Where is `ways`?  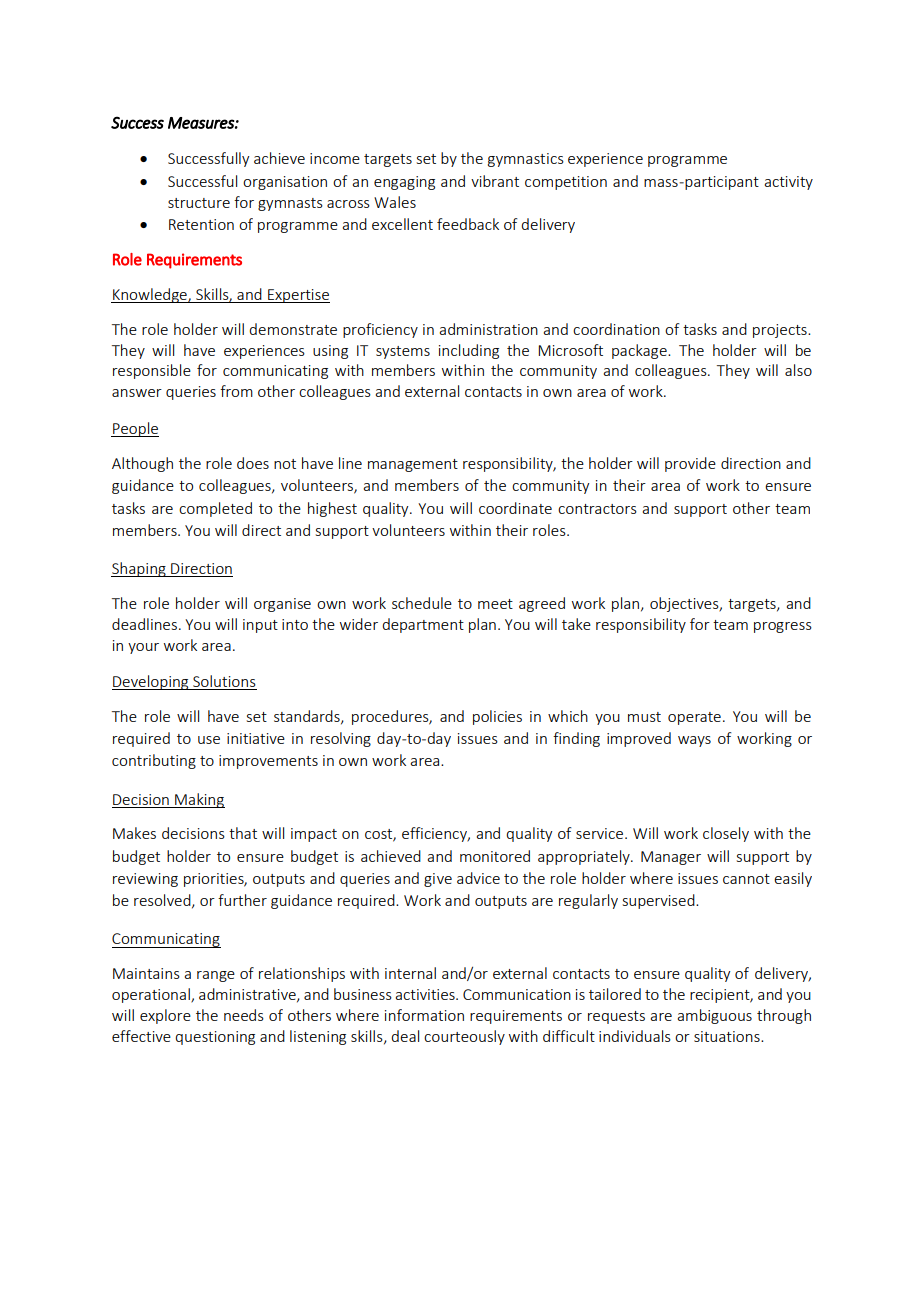 ways is located at coordinates (694, 741).
